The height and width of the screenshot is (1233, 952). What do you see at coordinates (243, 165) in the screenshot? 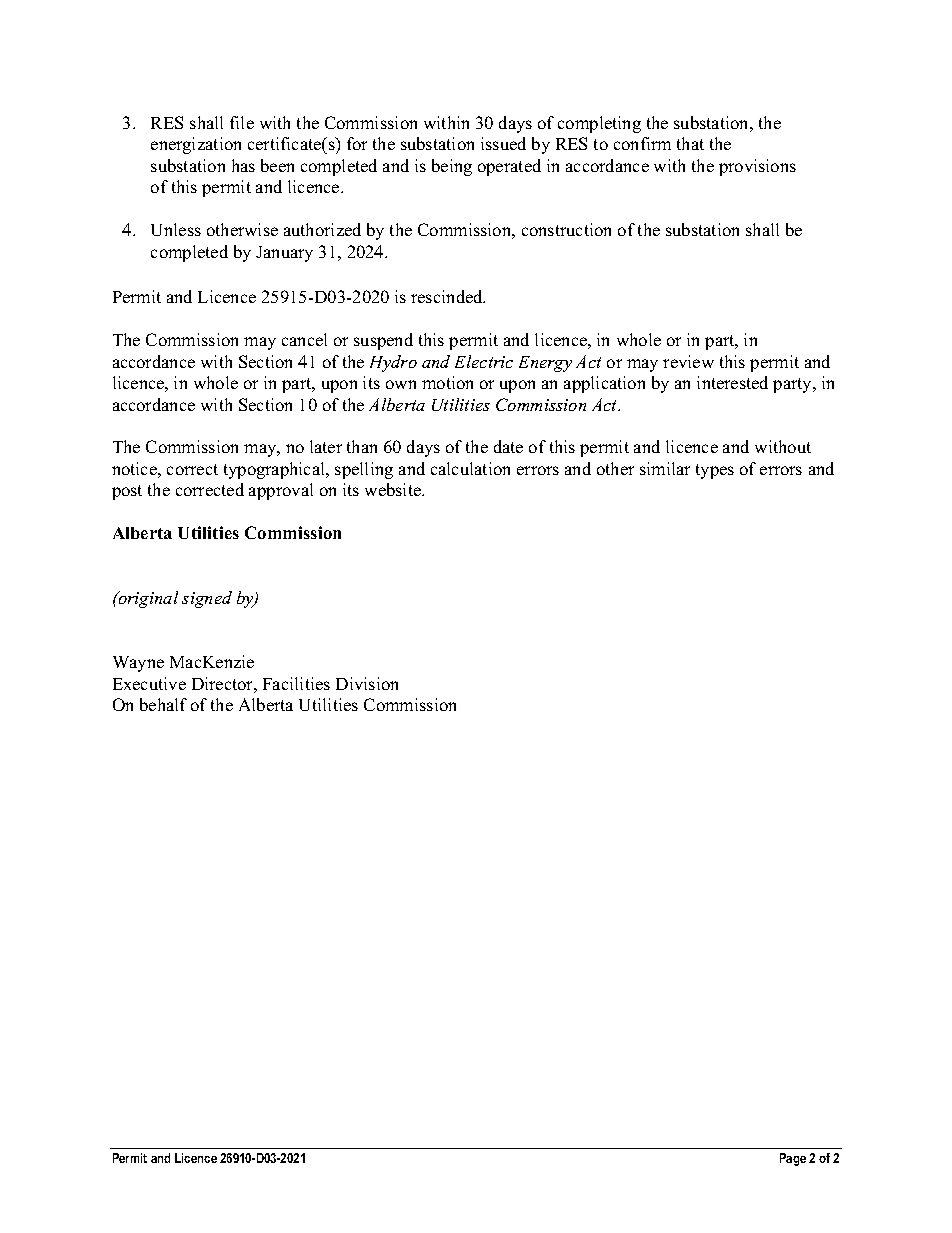
I see `has` at bounding box center [243, 165].
